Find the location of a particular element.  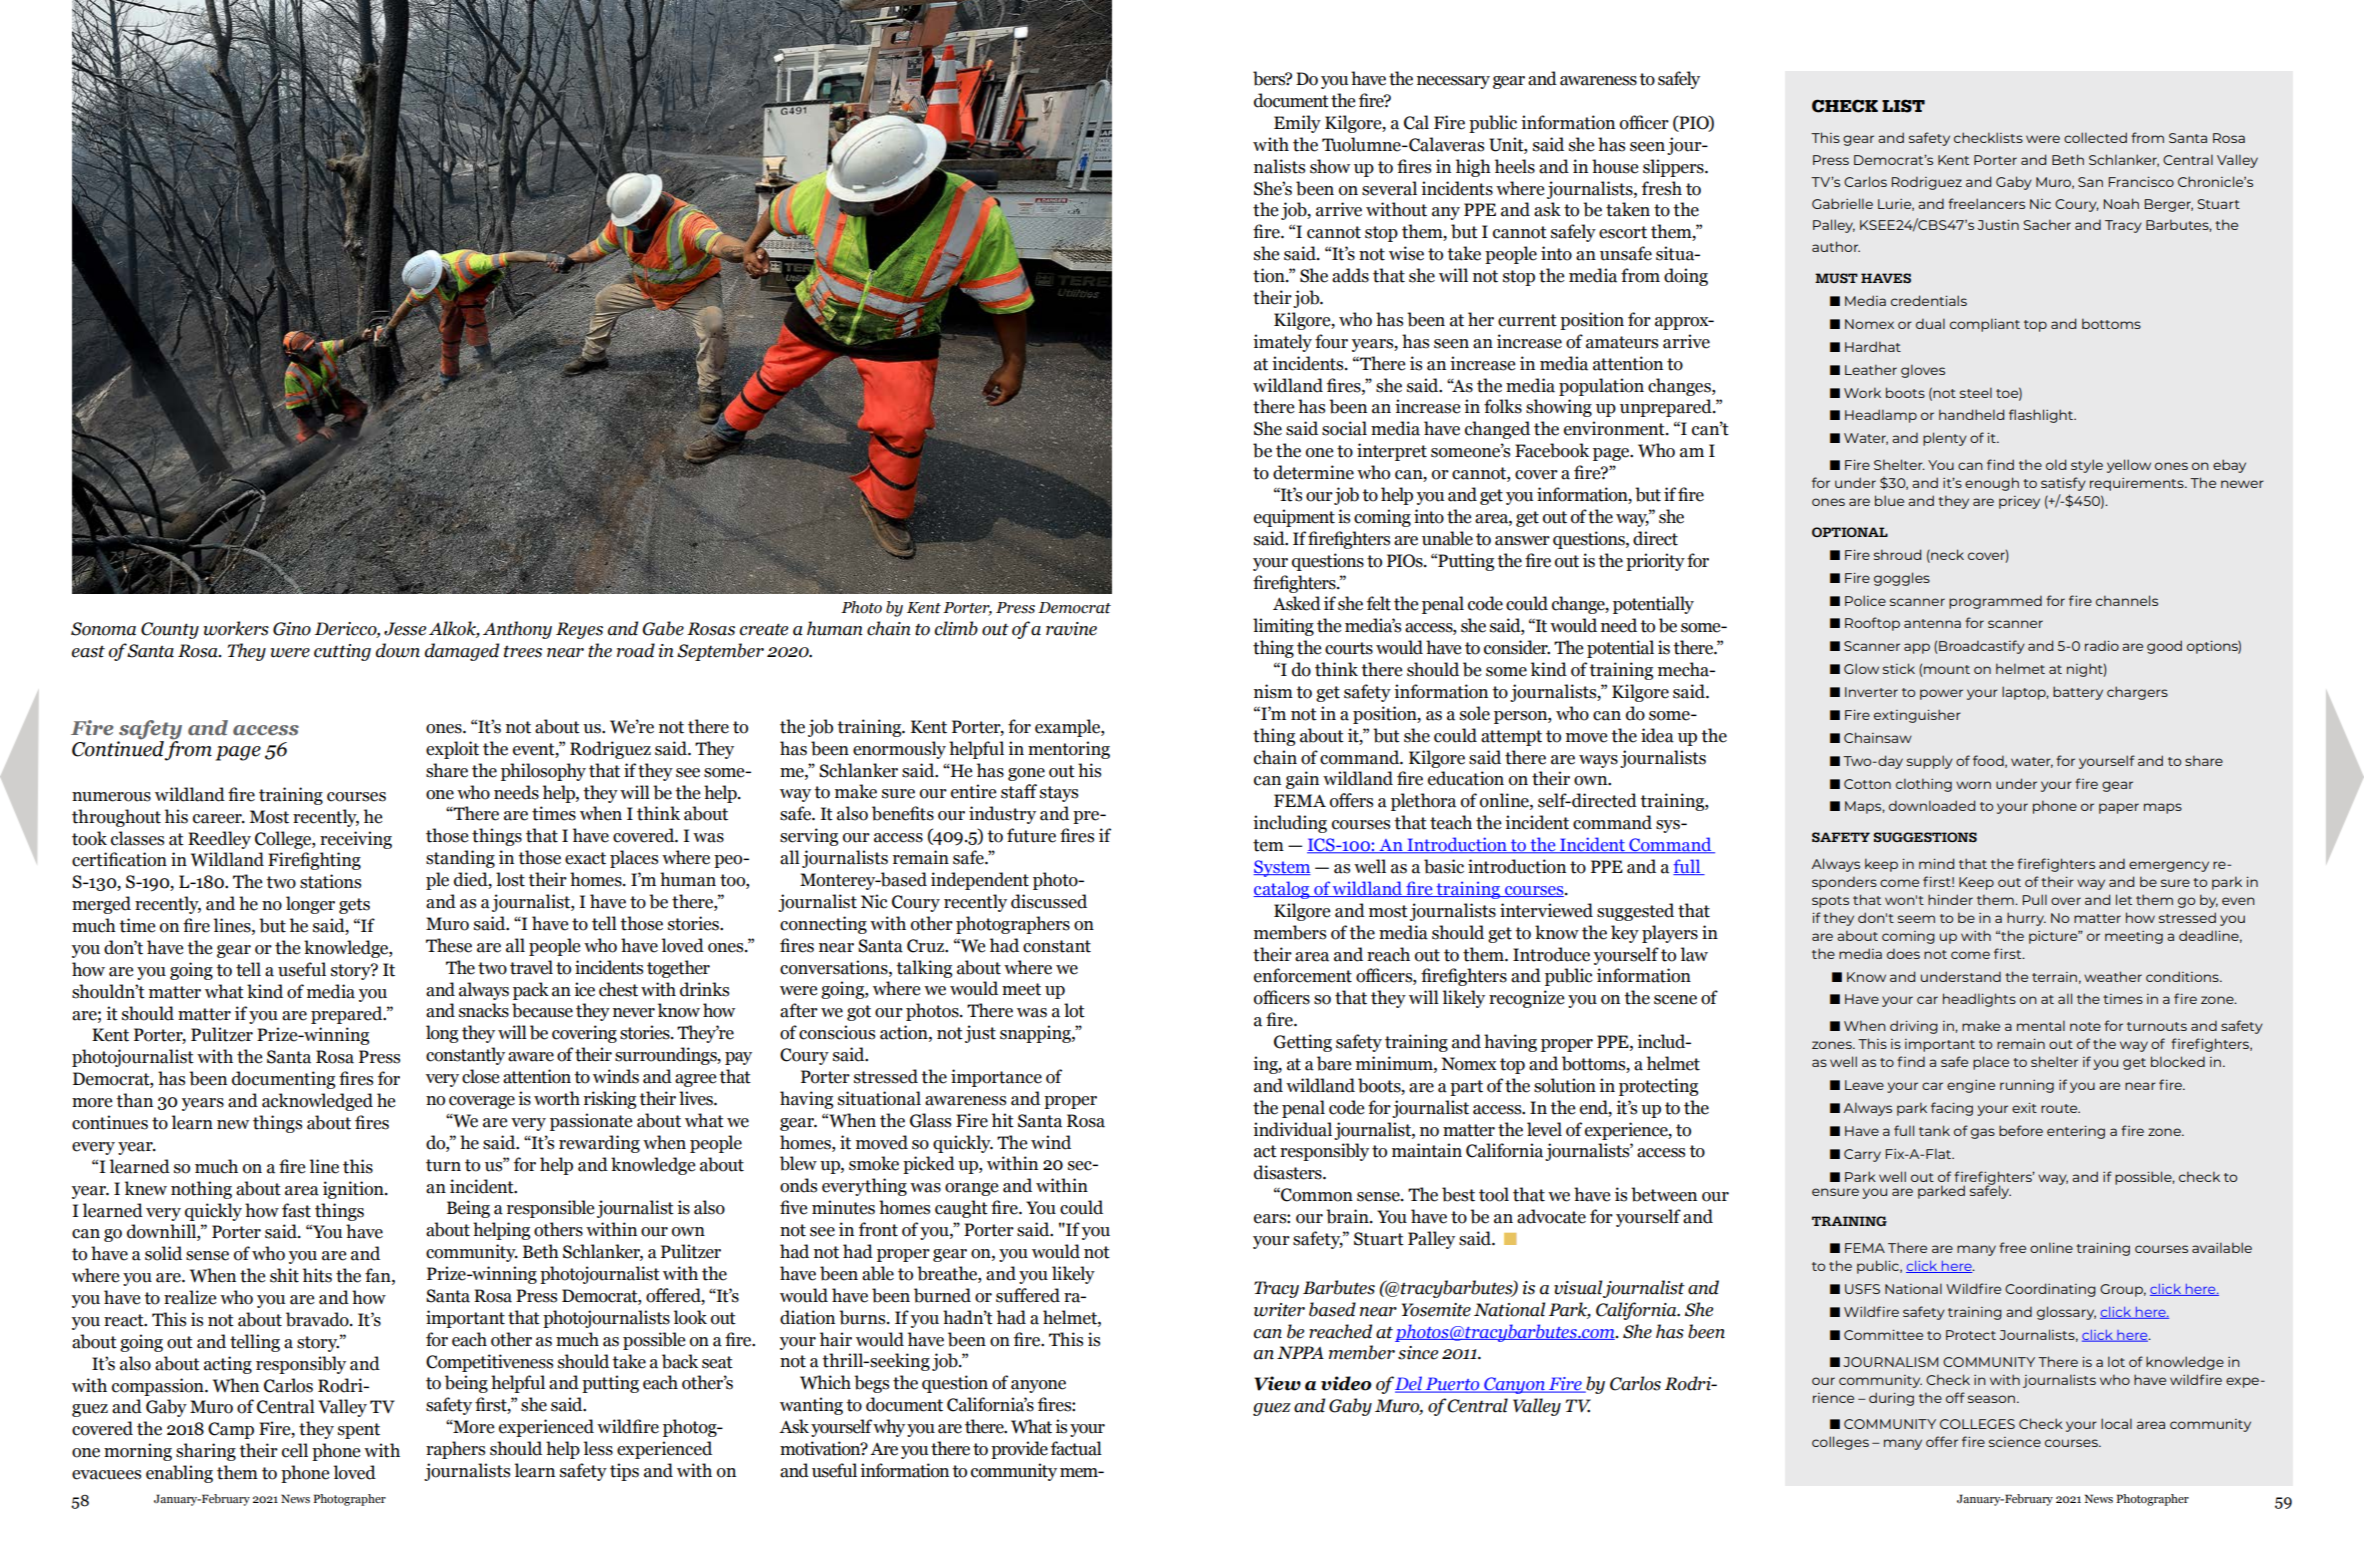

snacks is located at coordinates (484, 1010).
